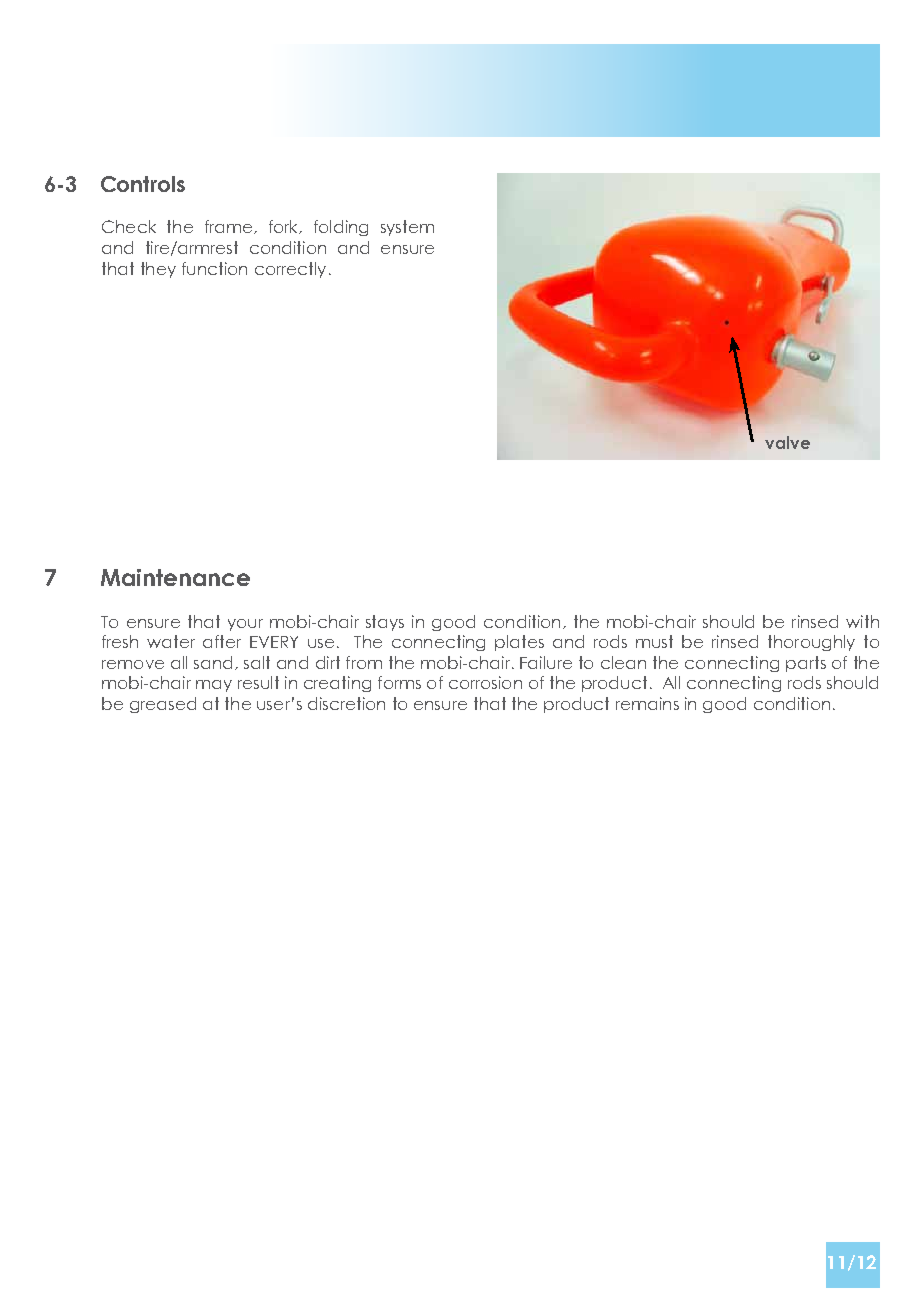 The height and width of the page is (1308, 924). What do you see at coordinates (519, 643) in the page?
I see `plates` at bounding box center [519, 643].
